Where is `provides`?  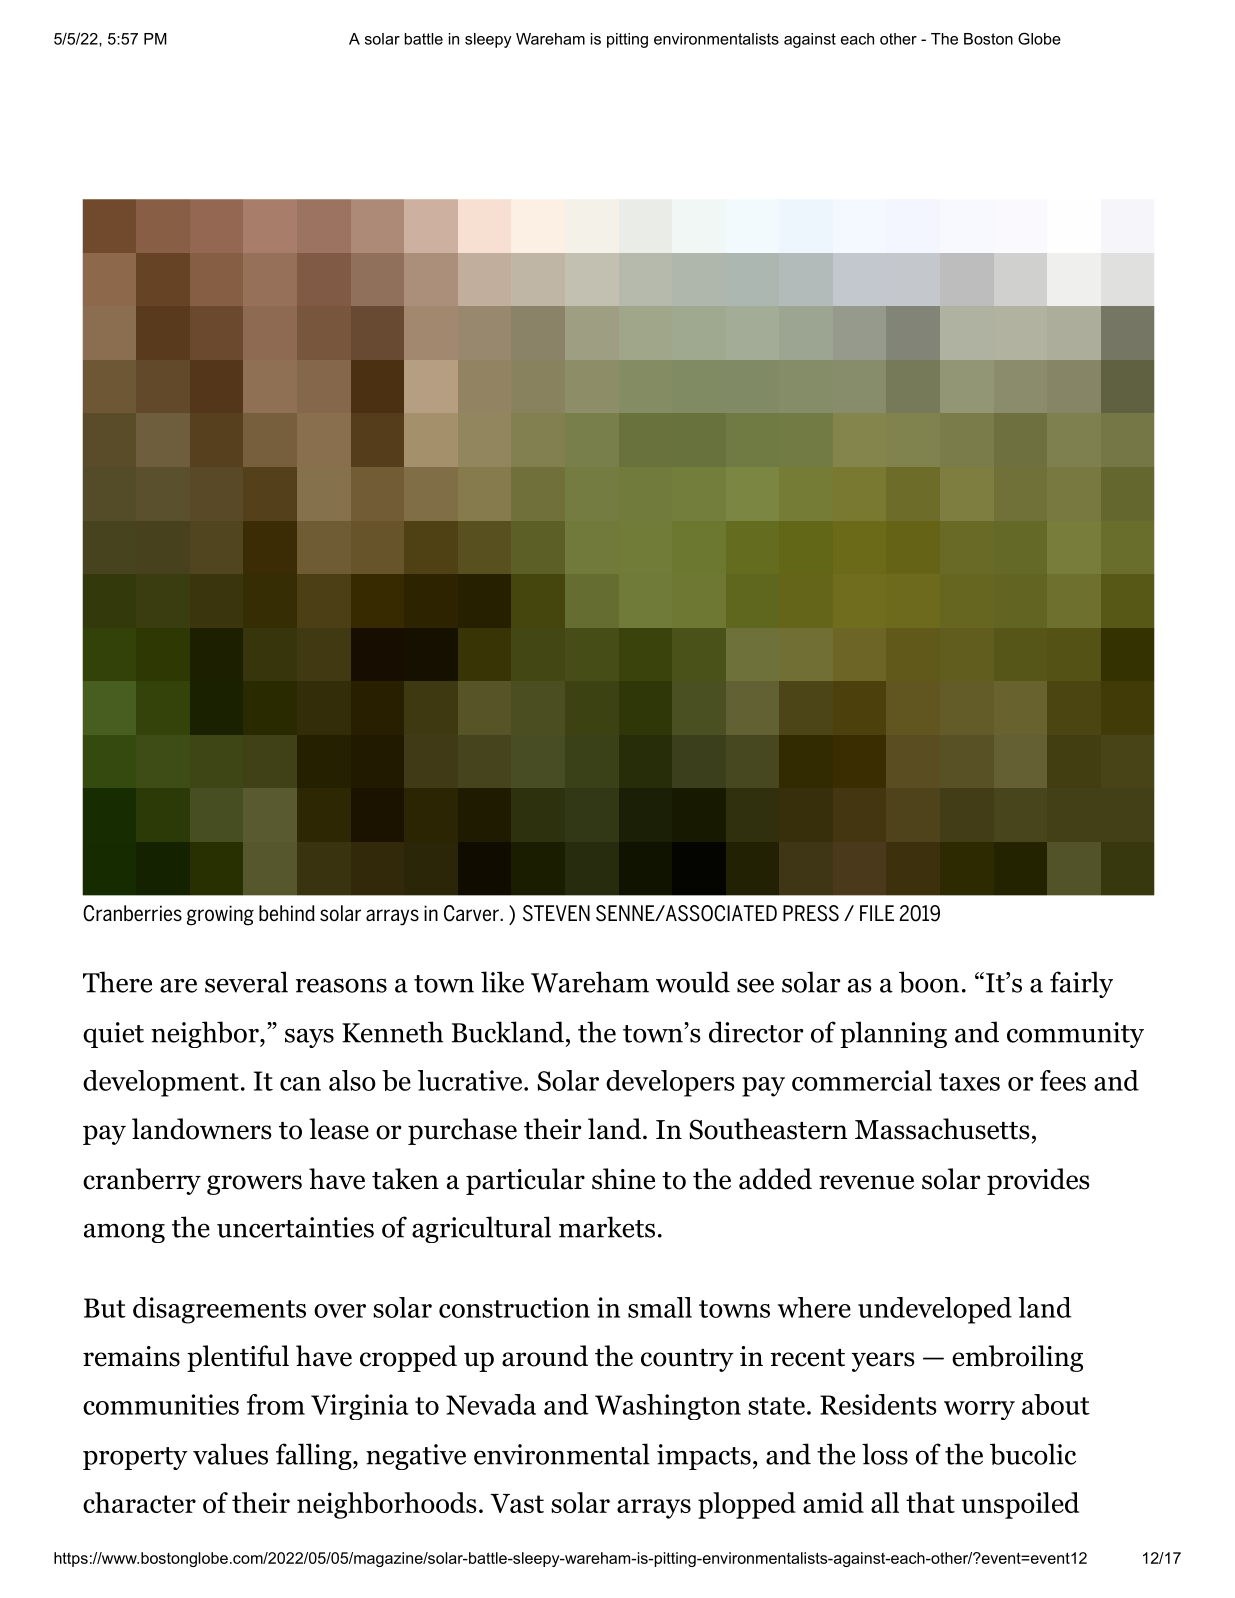 provides is located at coordinates (1038, 1181).
